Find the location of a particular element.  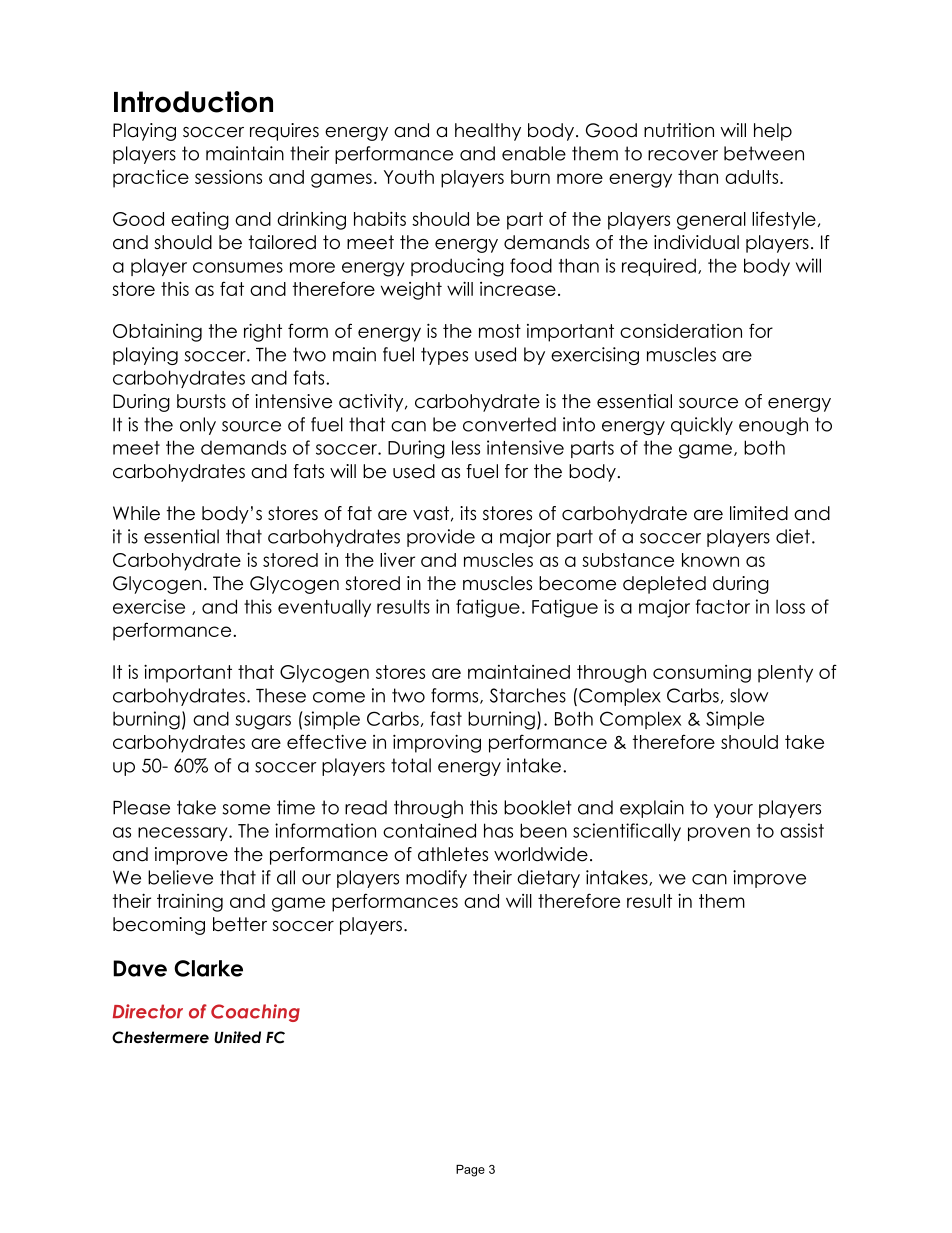

United is located at coordinates (237, 1037).
